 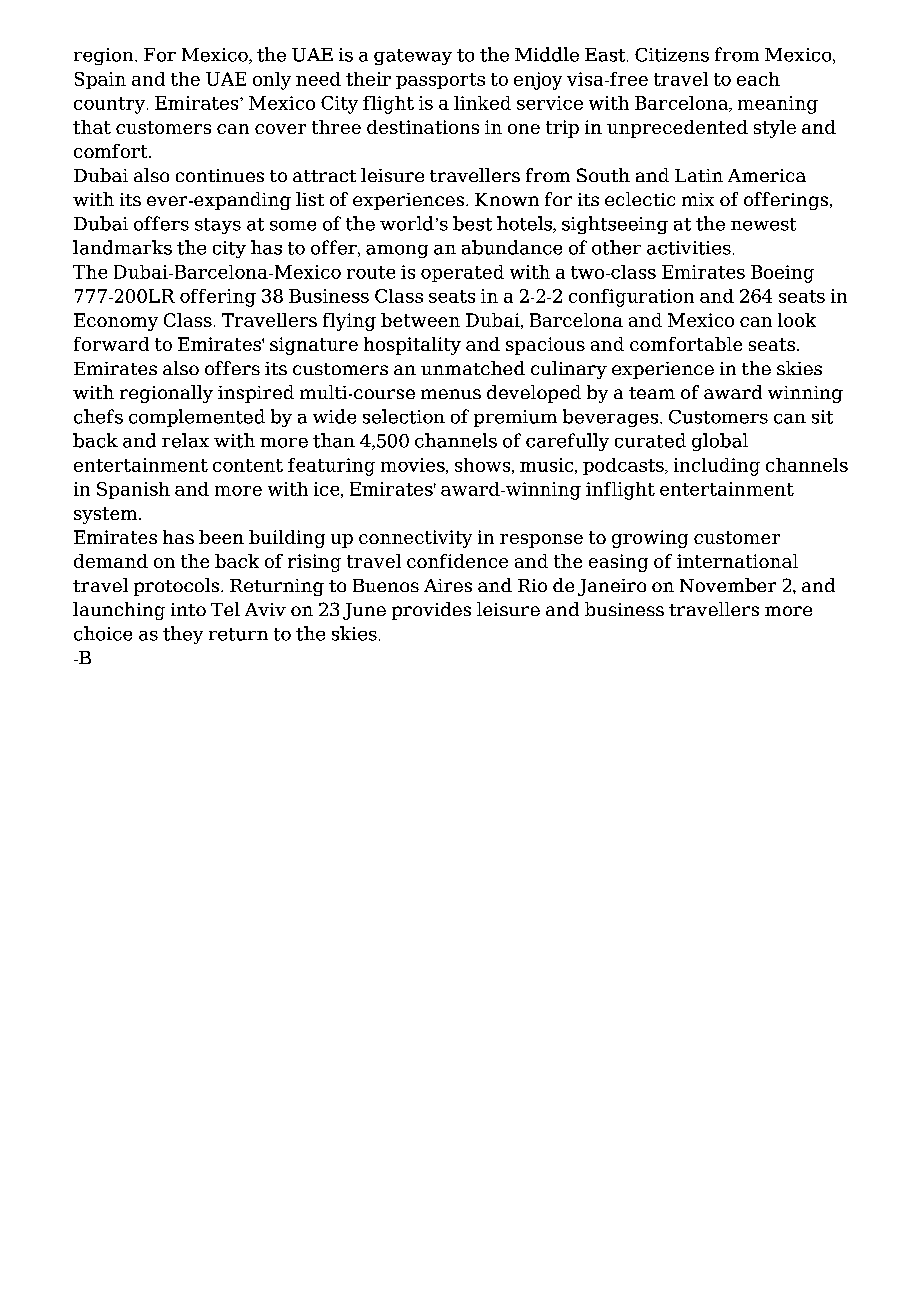 What do you see at coordinates (100, 80) in the screenshot?
I see `Spain` at bounding box center [100, 80].
